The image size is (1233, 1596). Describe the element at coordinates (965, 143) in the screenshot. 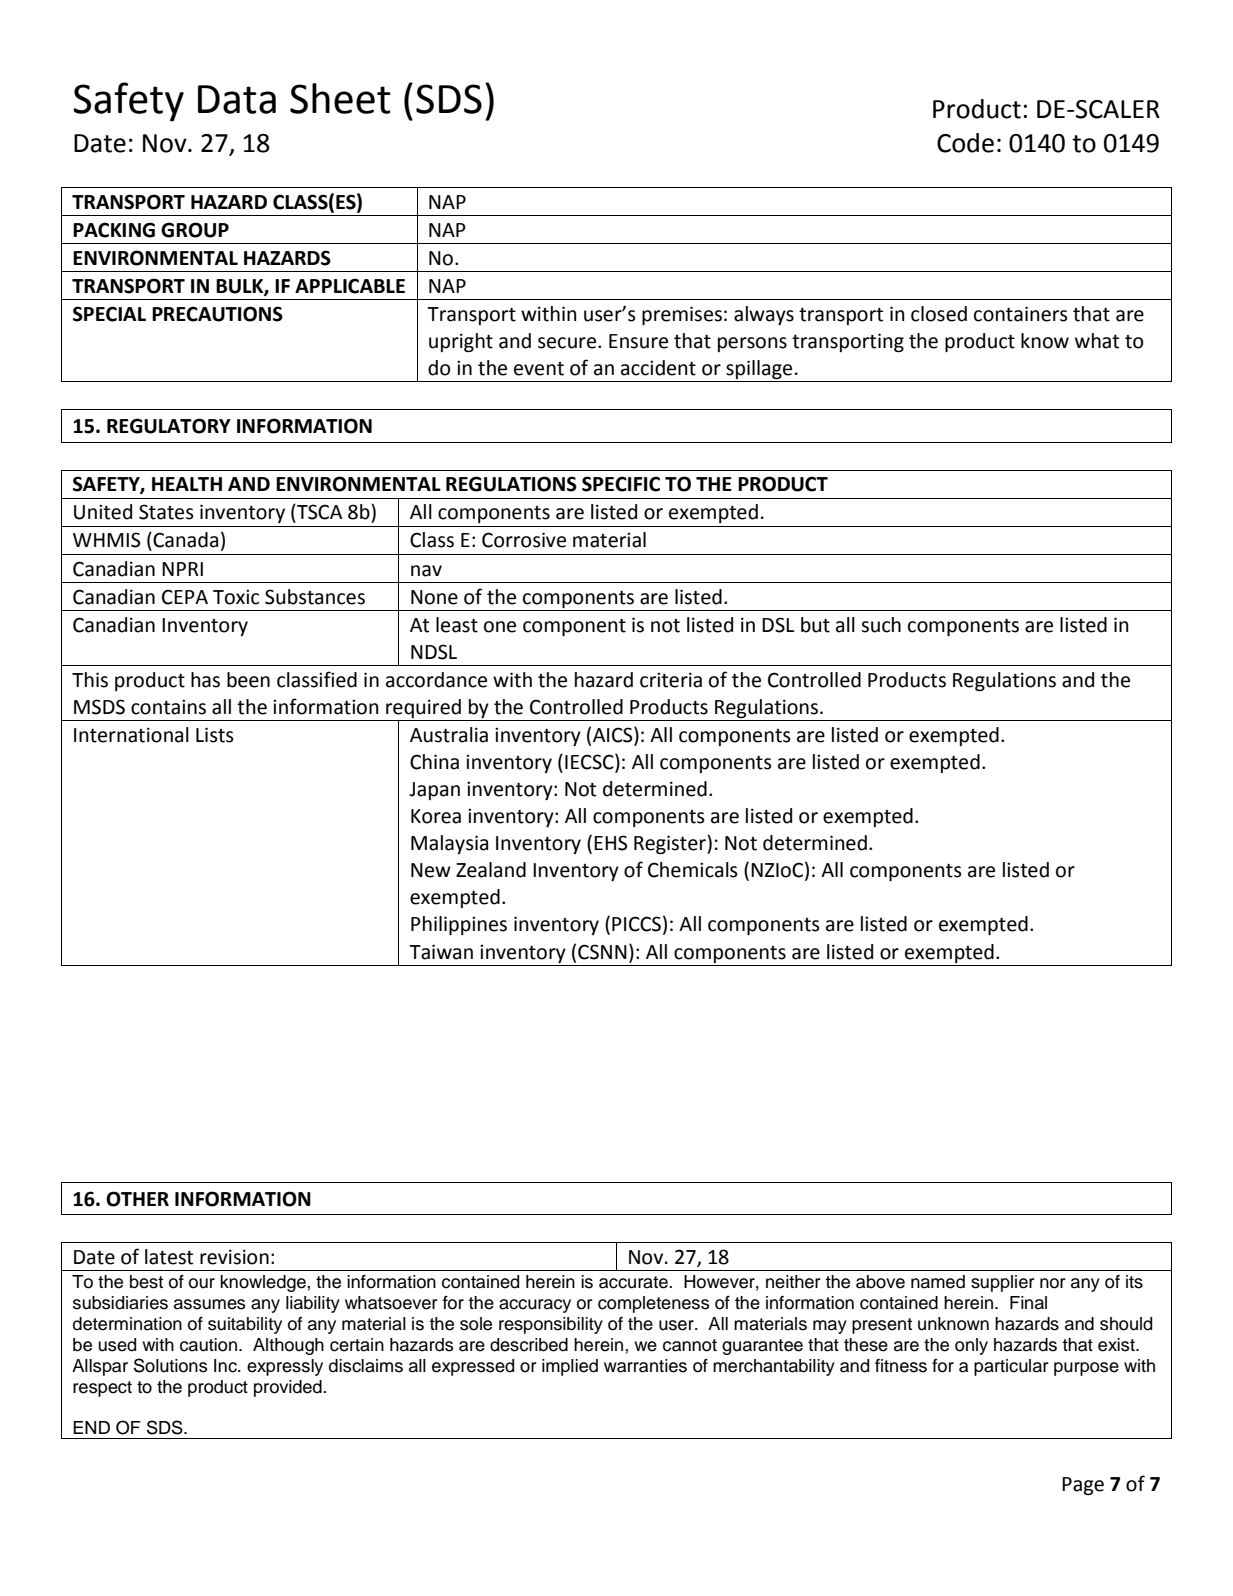

I see `Code` at that location.
